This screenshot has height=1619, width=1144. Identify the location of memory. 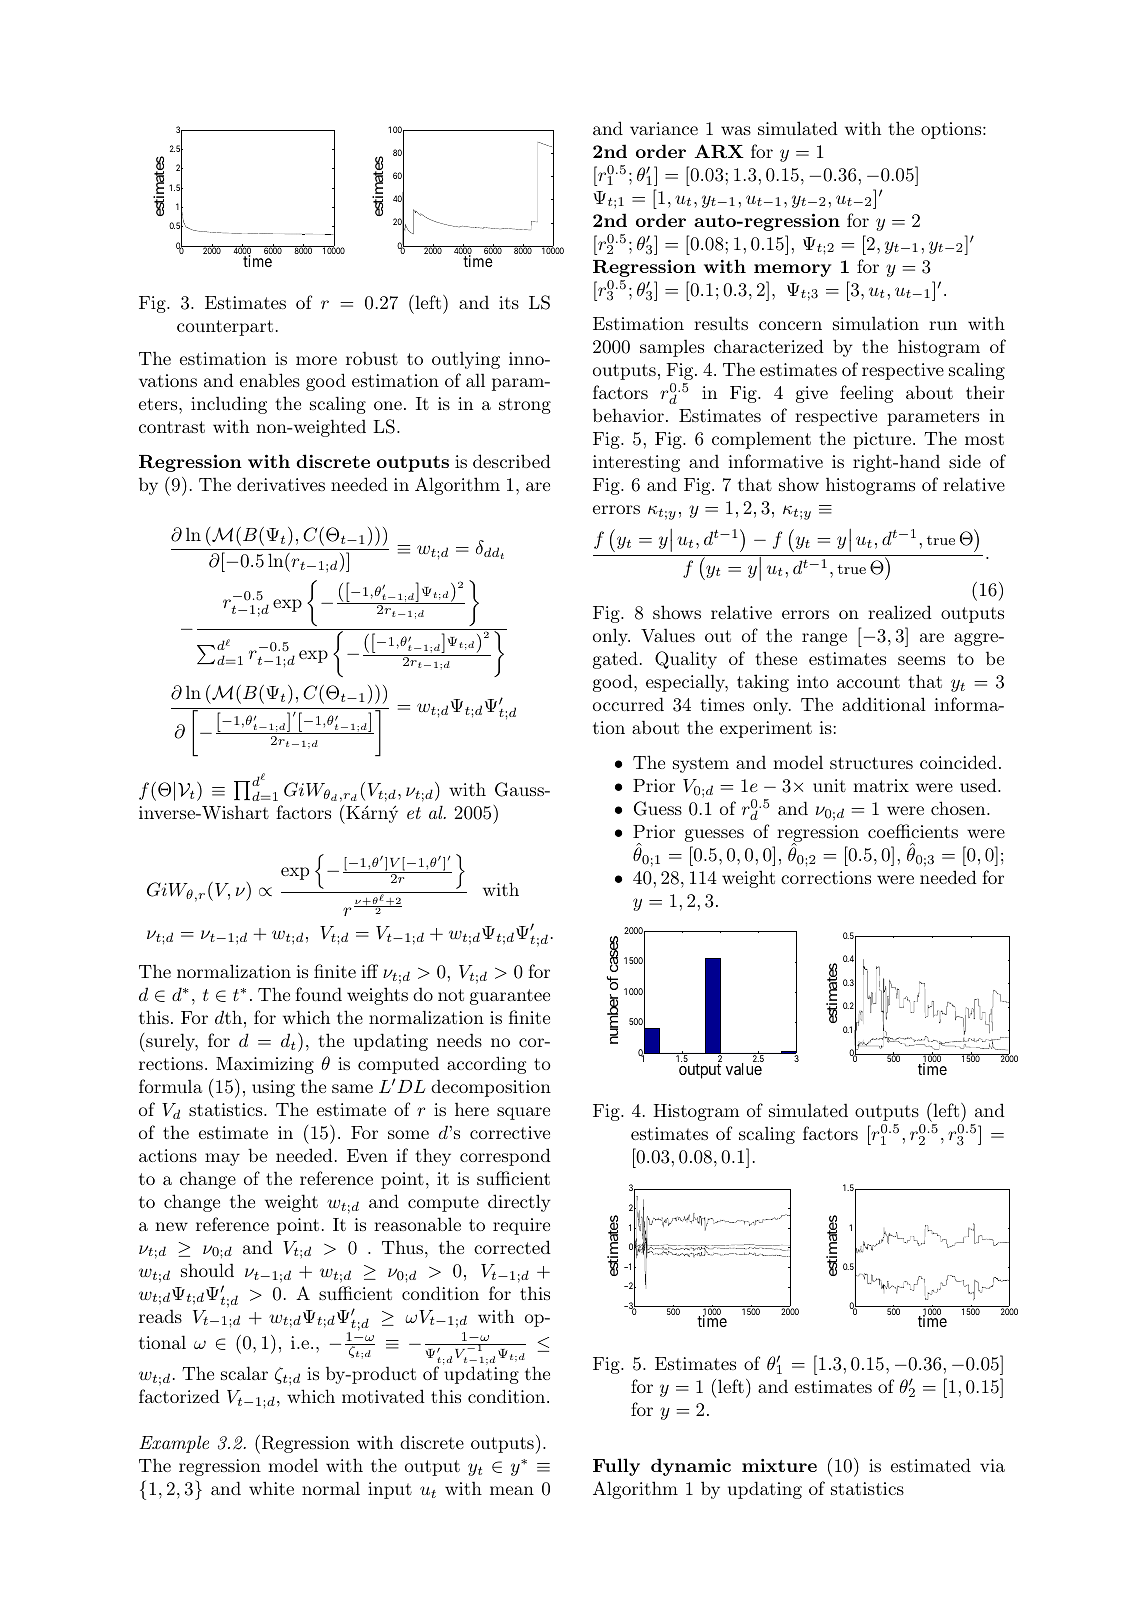
(792, 270).
